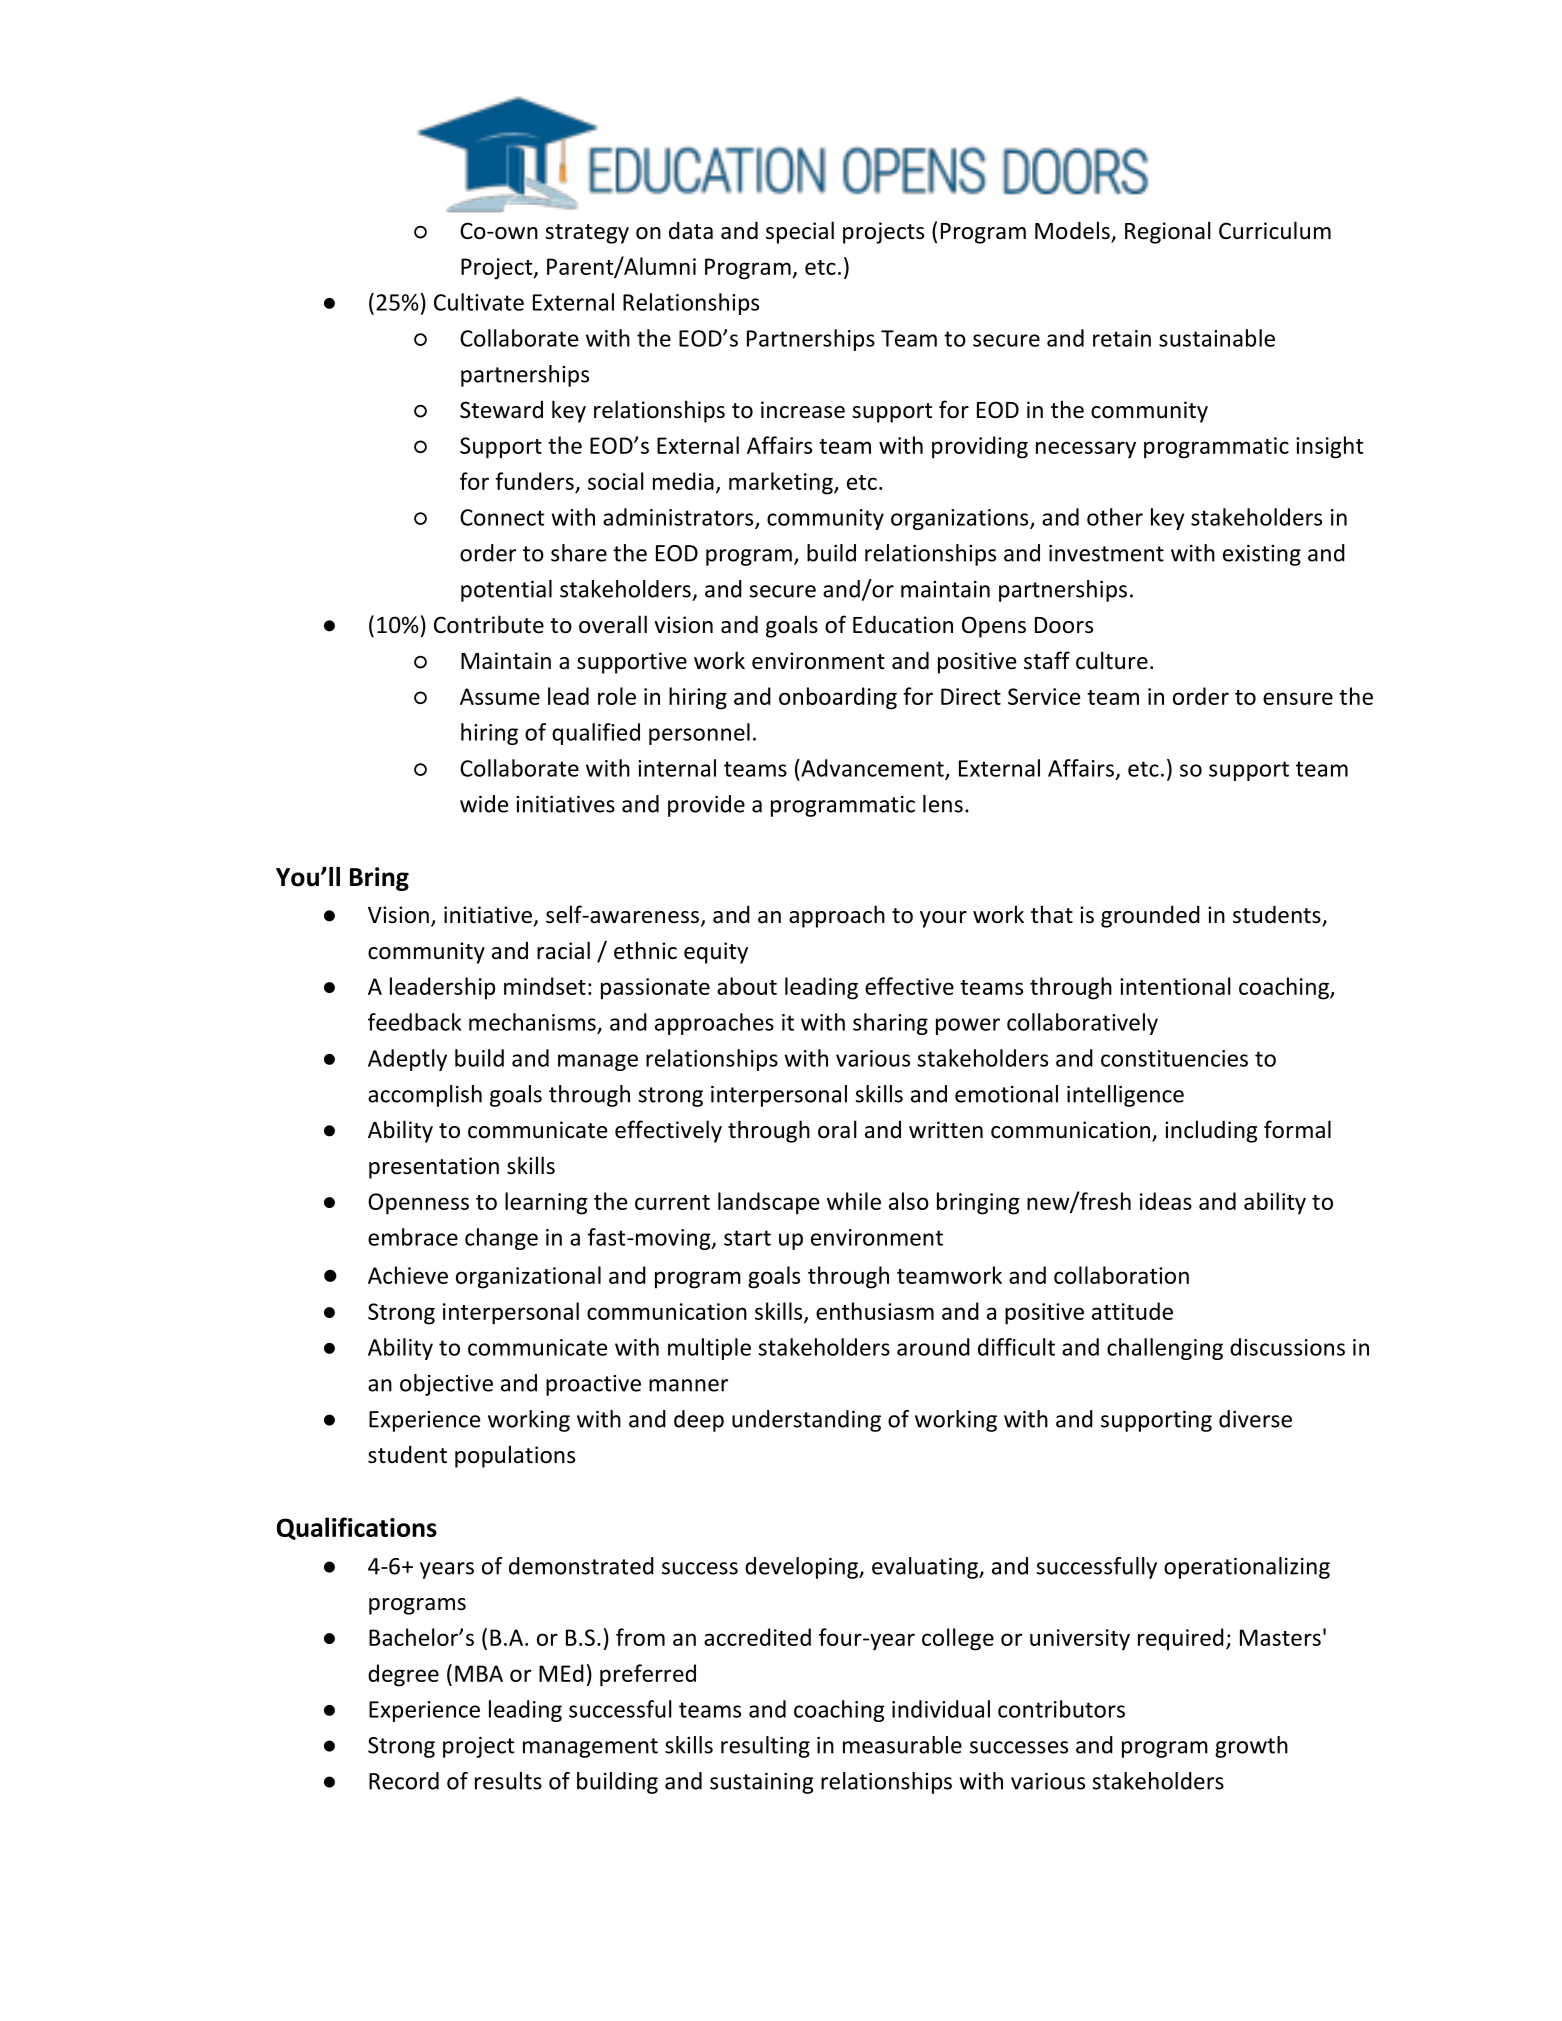  I want to click on ideas, so click(1166, 1201).
